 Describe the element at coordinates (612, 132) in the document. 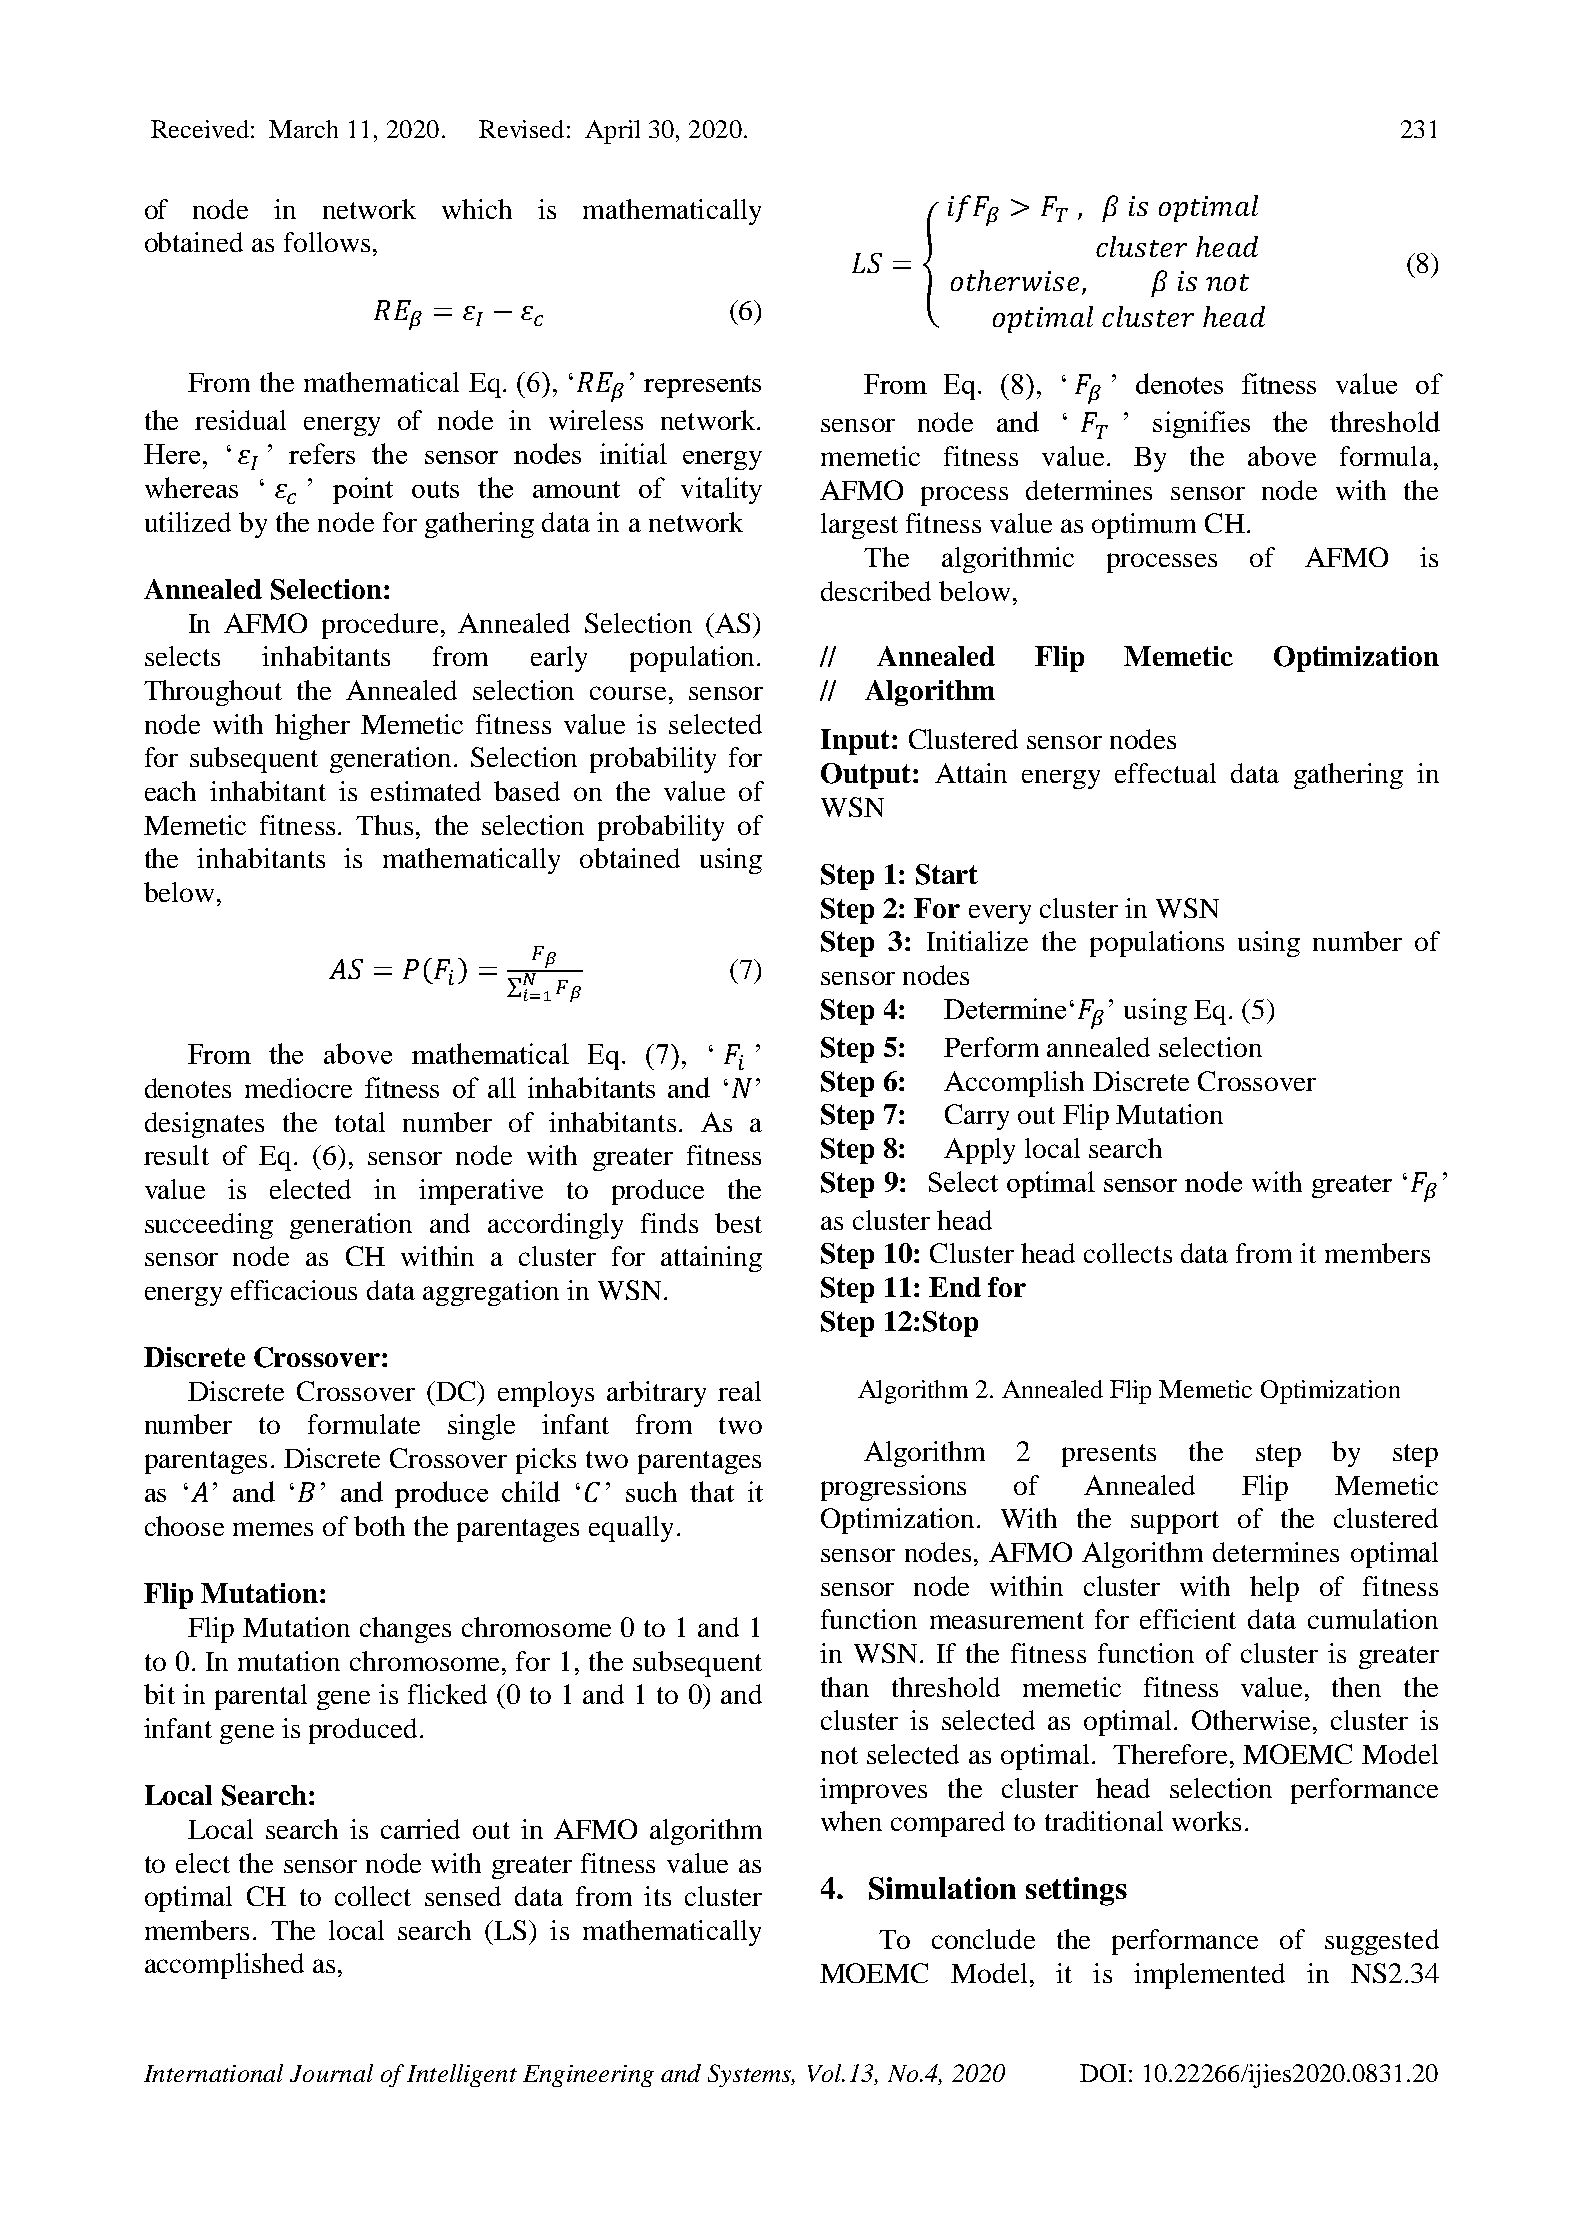

I see `April` at that location.
